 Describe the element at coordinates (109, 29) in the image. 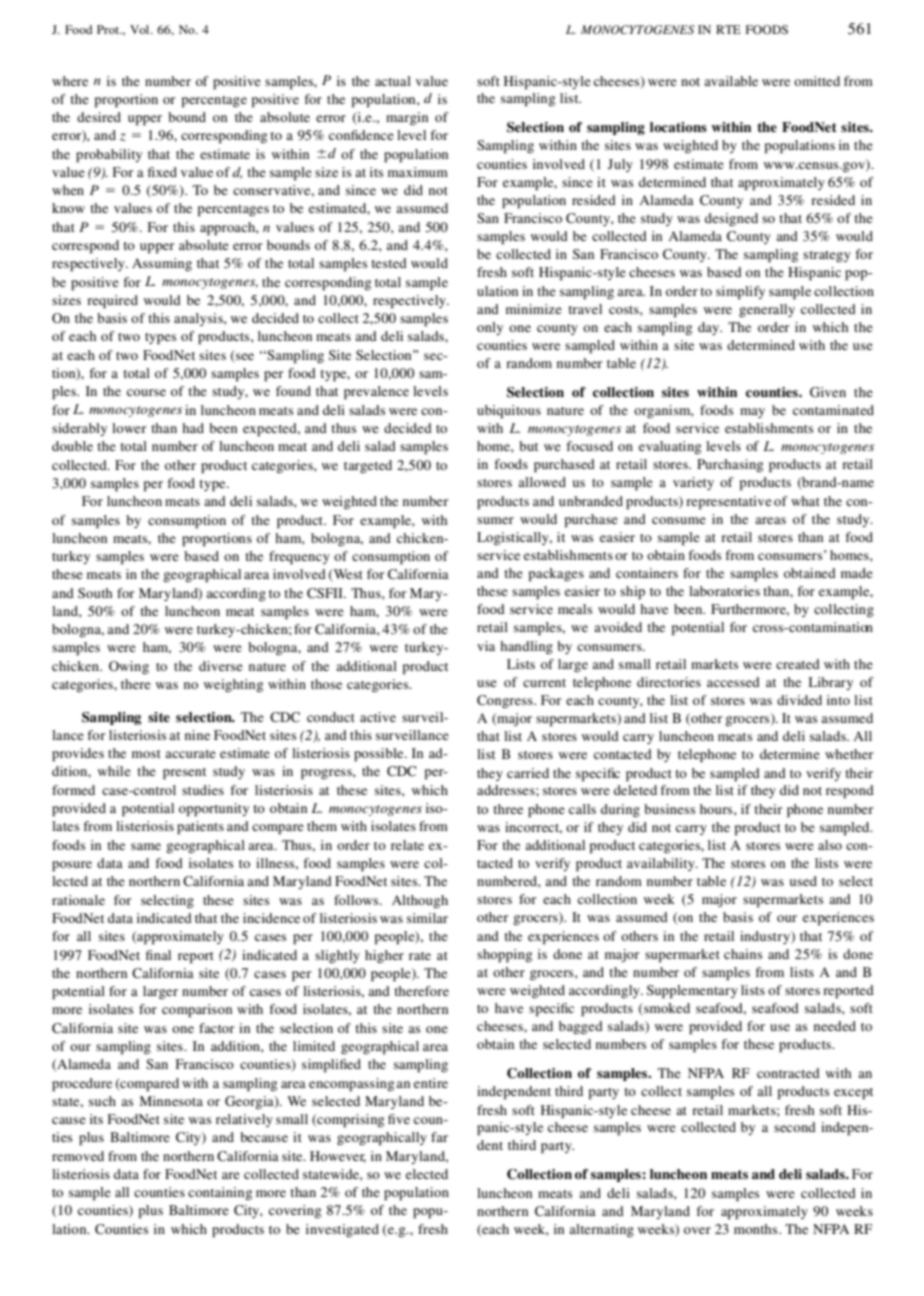

I see `Prot` at that location.
